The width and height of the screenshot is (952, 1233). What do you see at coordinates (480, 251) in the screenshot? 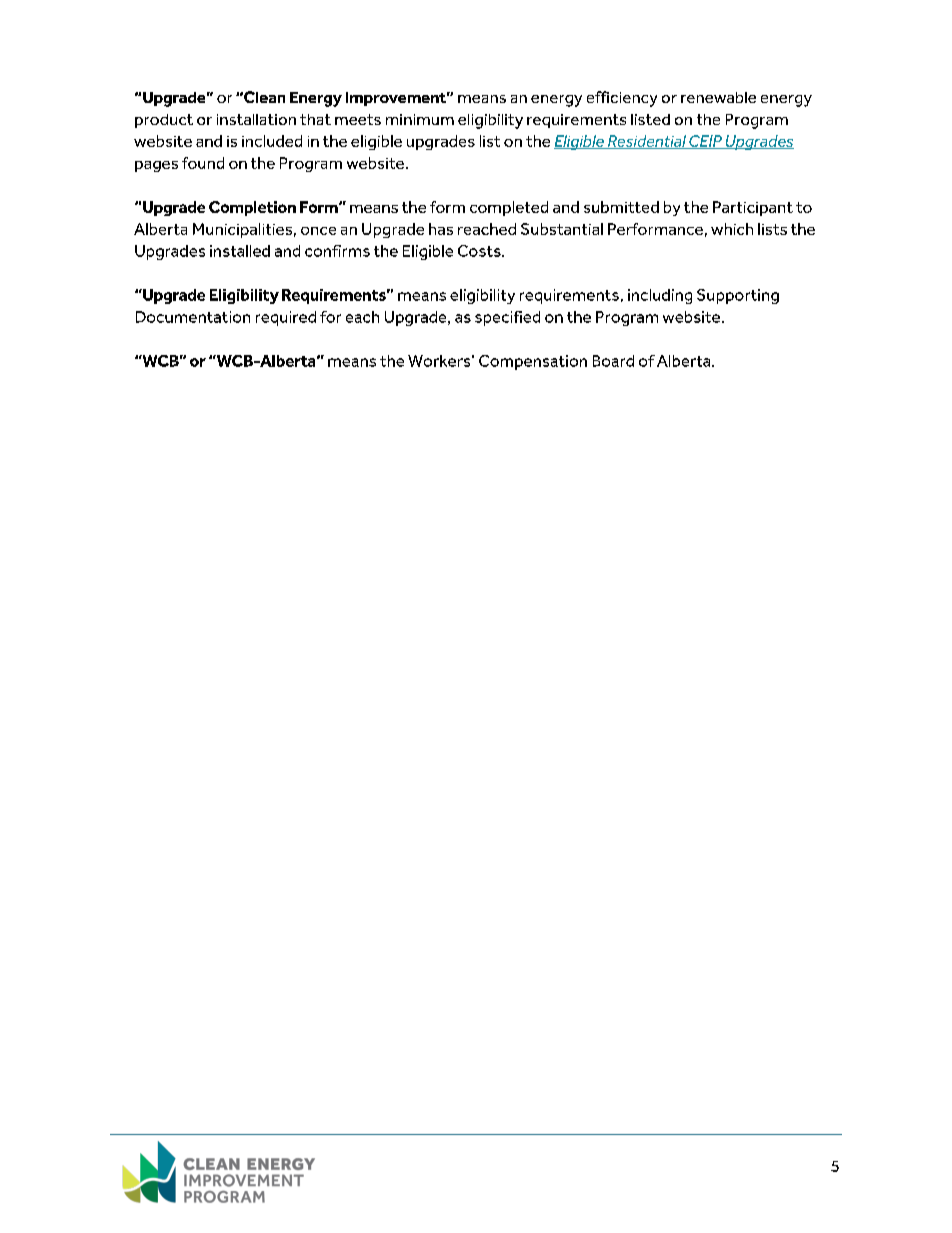
I see `Costs` at bounding box center [480, 251].
